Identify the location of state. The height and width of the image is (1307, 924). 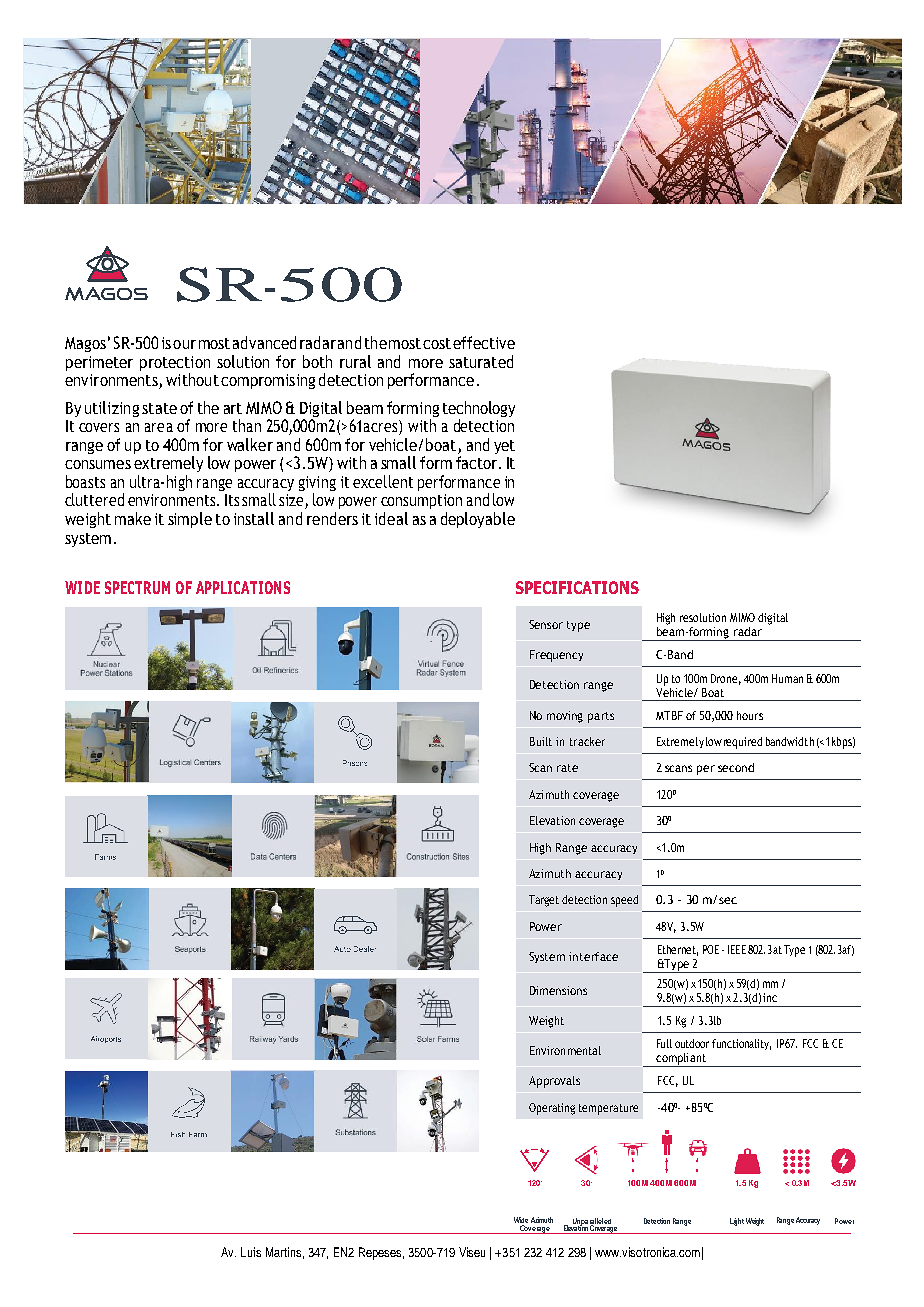
(159, 408).
